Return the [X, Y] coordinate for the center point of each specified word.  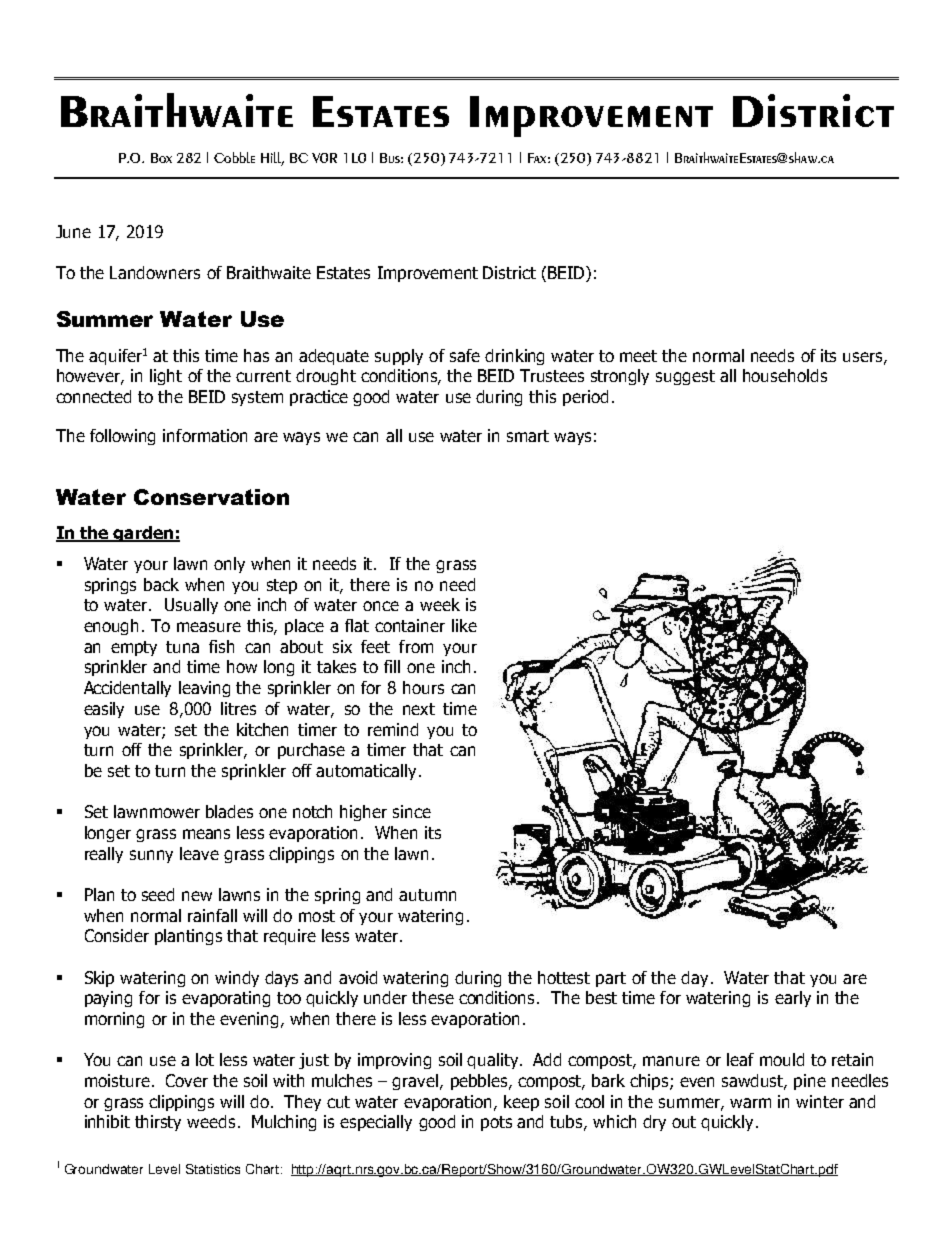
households [785, 375]
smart [528, 436]
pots [496, 1123]
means [206, 834]
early [793, 999]
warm [750, 1103]
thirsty [158, 1123]
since [412, 811]
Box [161, 158]
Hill [272, 158]
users [864, 358]
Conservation [211, 497]
